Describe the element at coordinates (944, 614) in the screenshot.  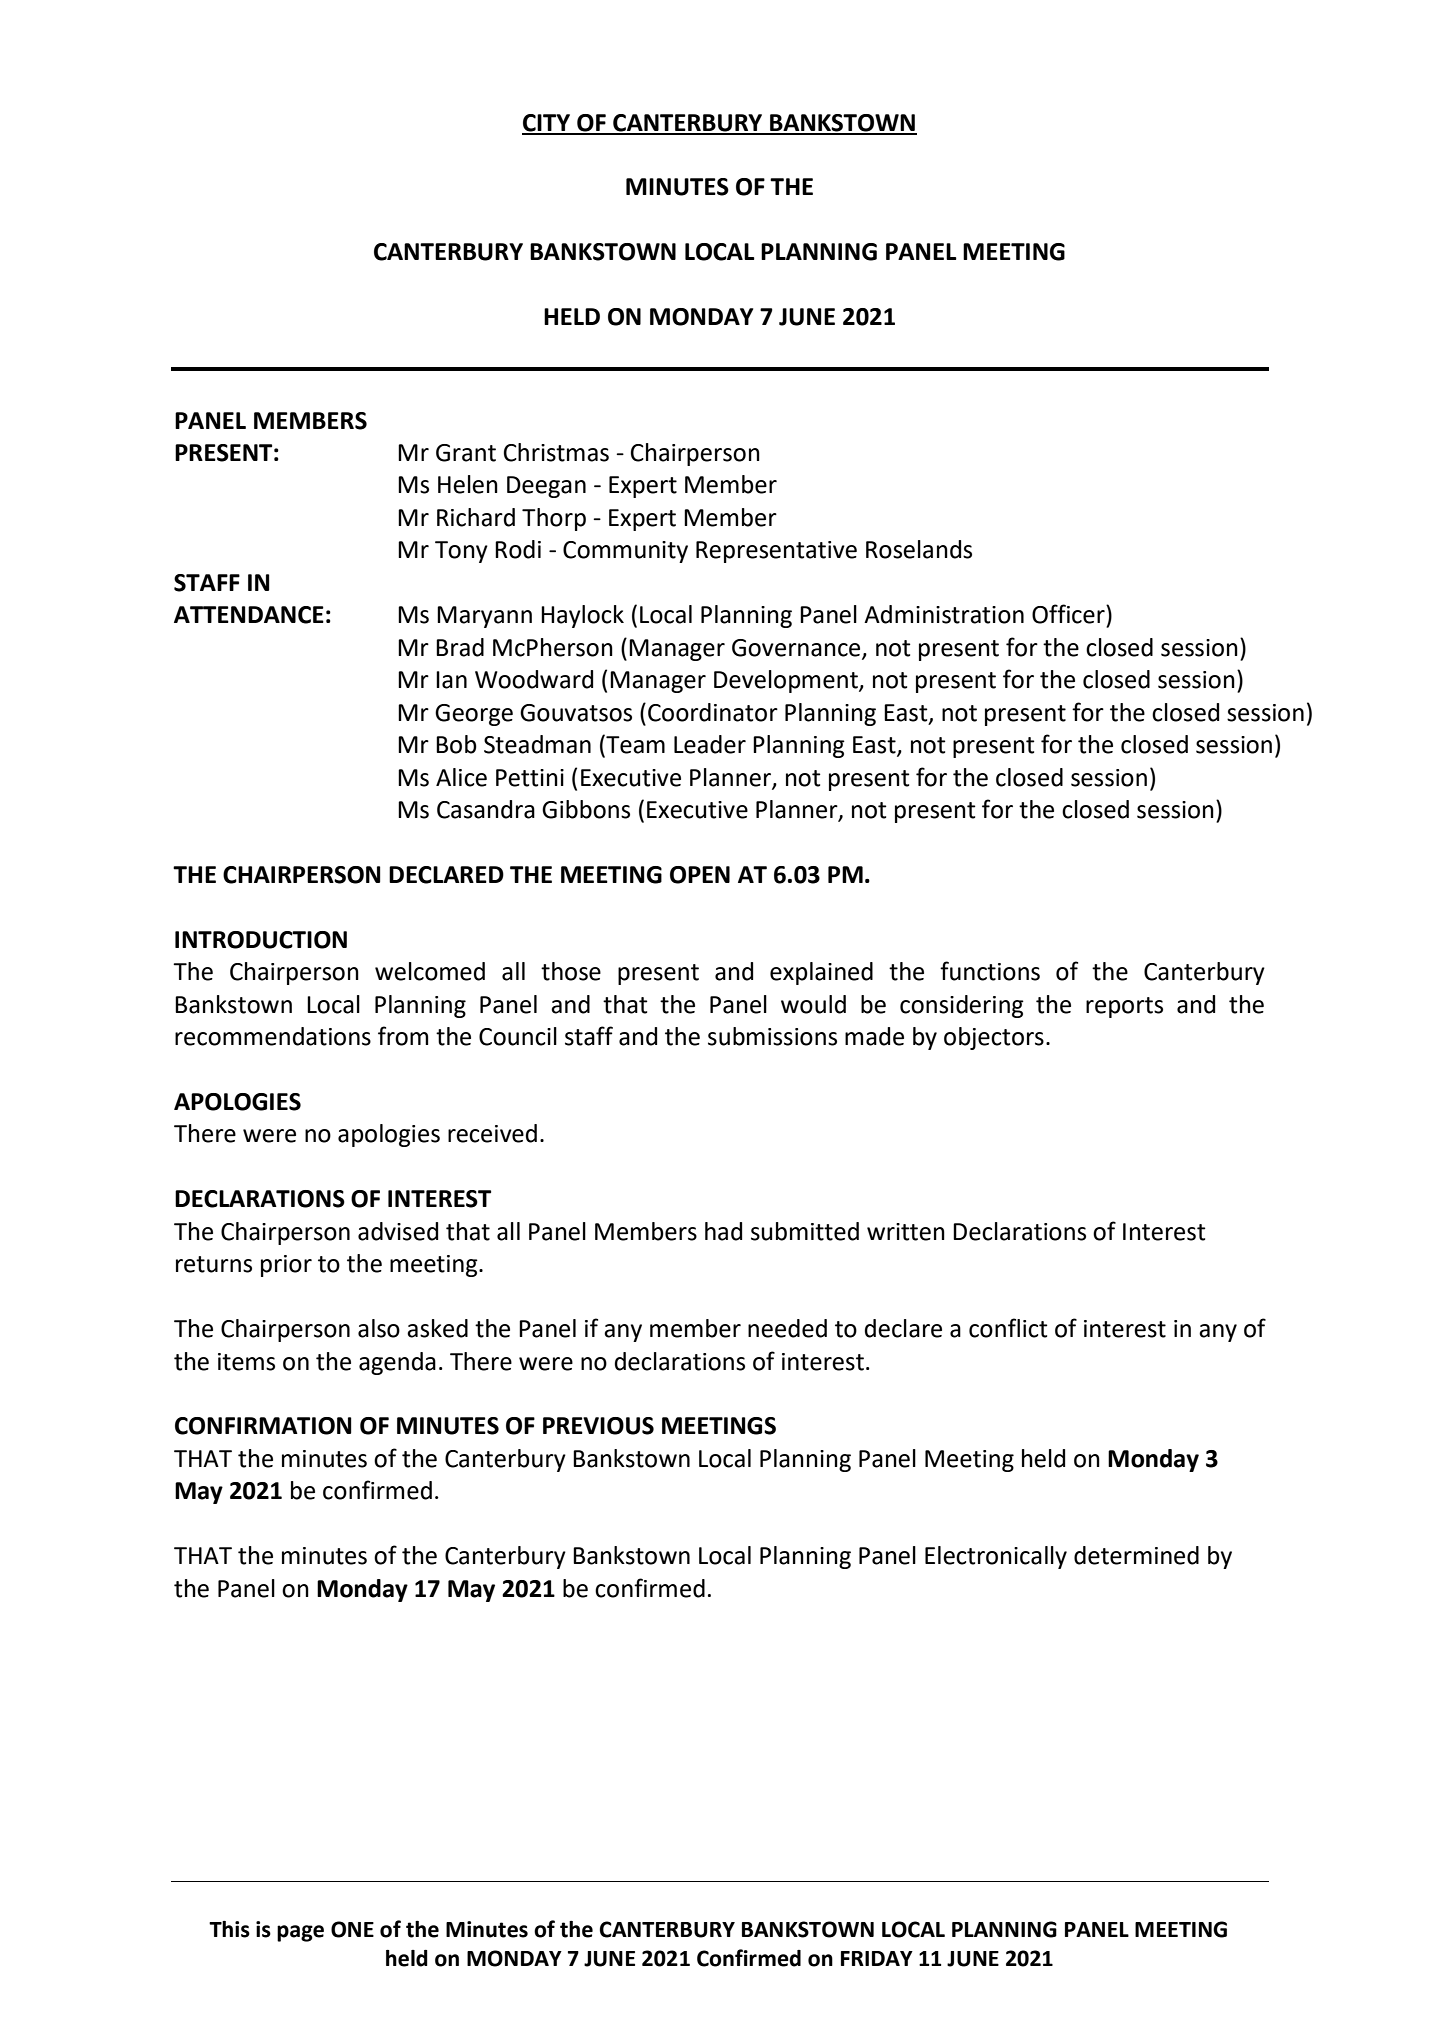
I see `Administration` at that location.
